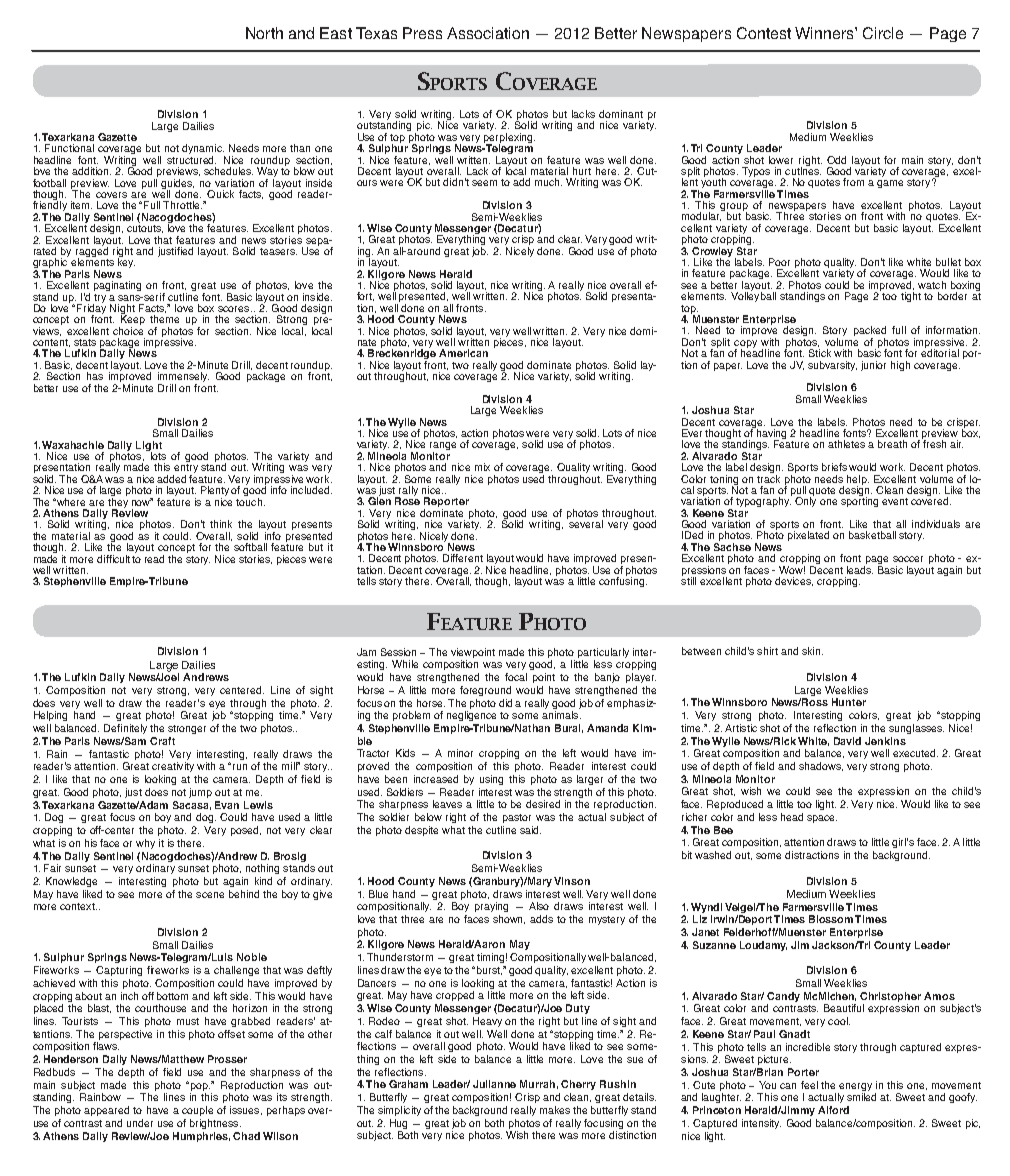 This screenshot has height=1176, width=1010. What do you see at coordinates (853, 182) in the screenshot?
I see `from` at bounding box center [853, 182].
